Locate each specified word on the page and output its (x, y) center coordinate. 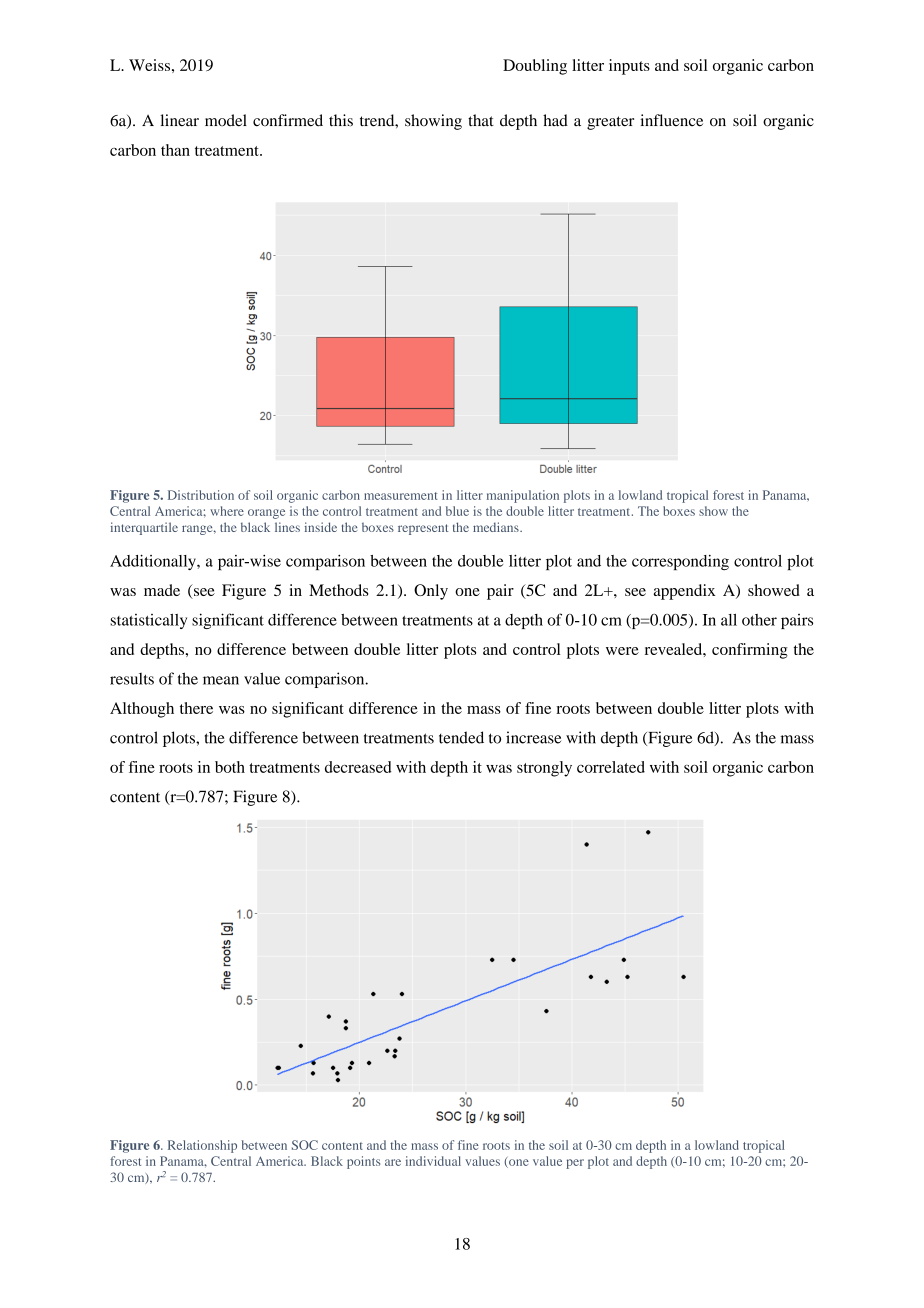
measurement (400, 496)
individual (433, 1161)
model (226, 120)
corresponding (680, 562)
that (481, 120)
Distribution (201, 495)
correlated (611, 767)
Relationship (202, 1146)
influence (671, 120)
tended (461, 737)
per (575, 1164)
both (230, 767)
